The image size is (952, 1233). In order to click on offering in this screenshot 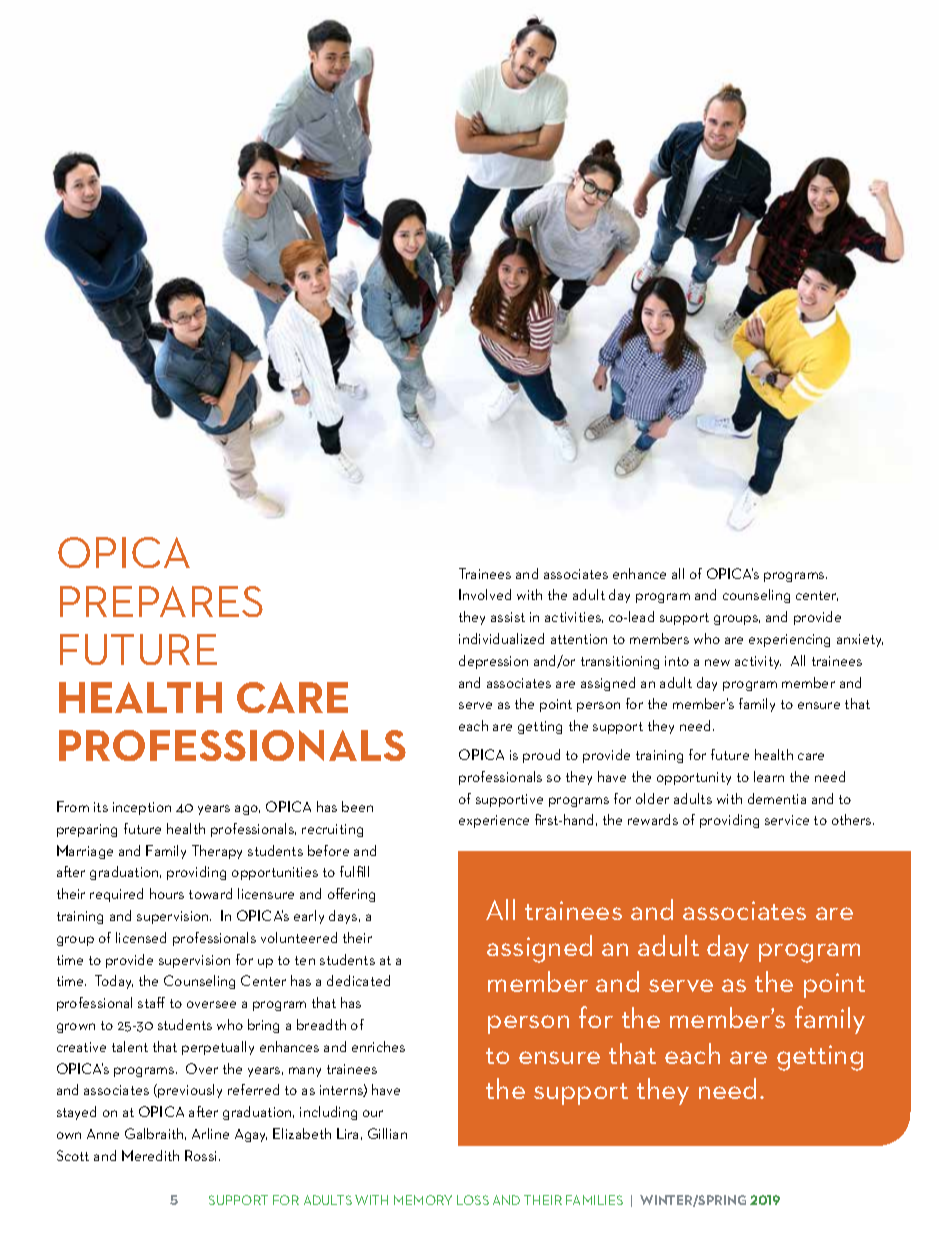, I will do `click(351, 895)`.
